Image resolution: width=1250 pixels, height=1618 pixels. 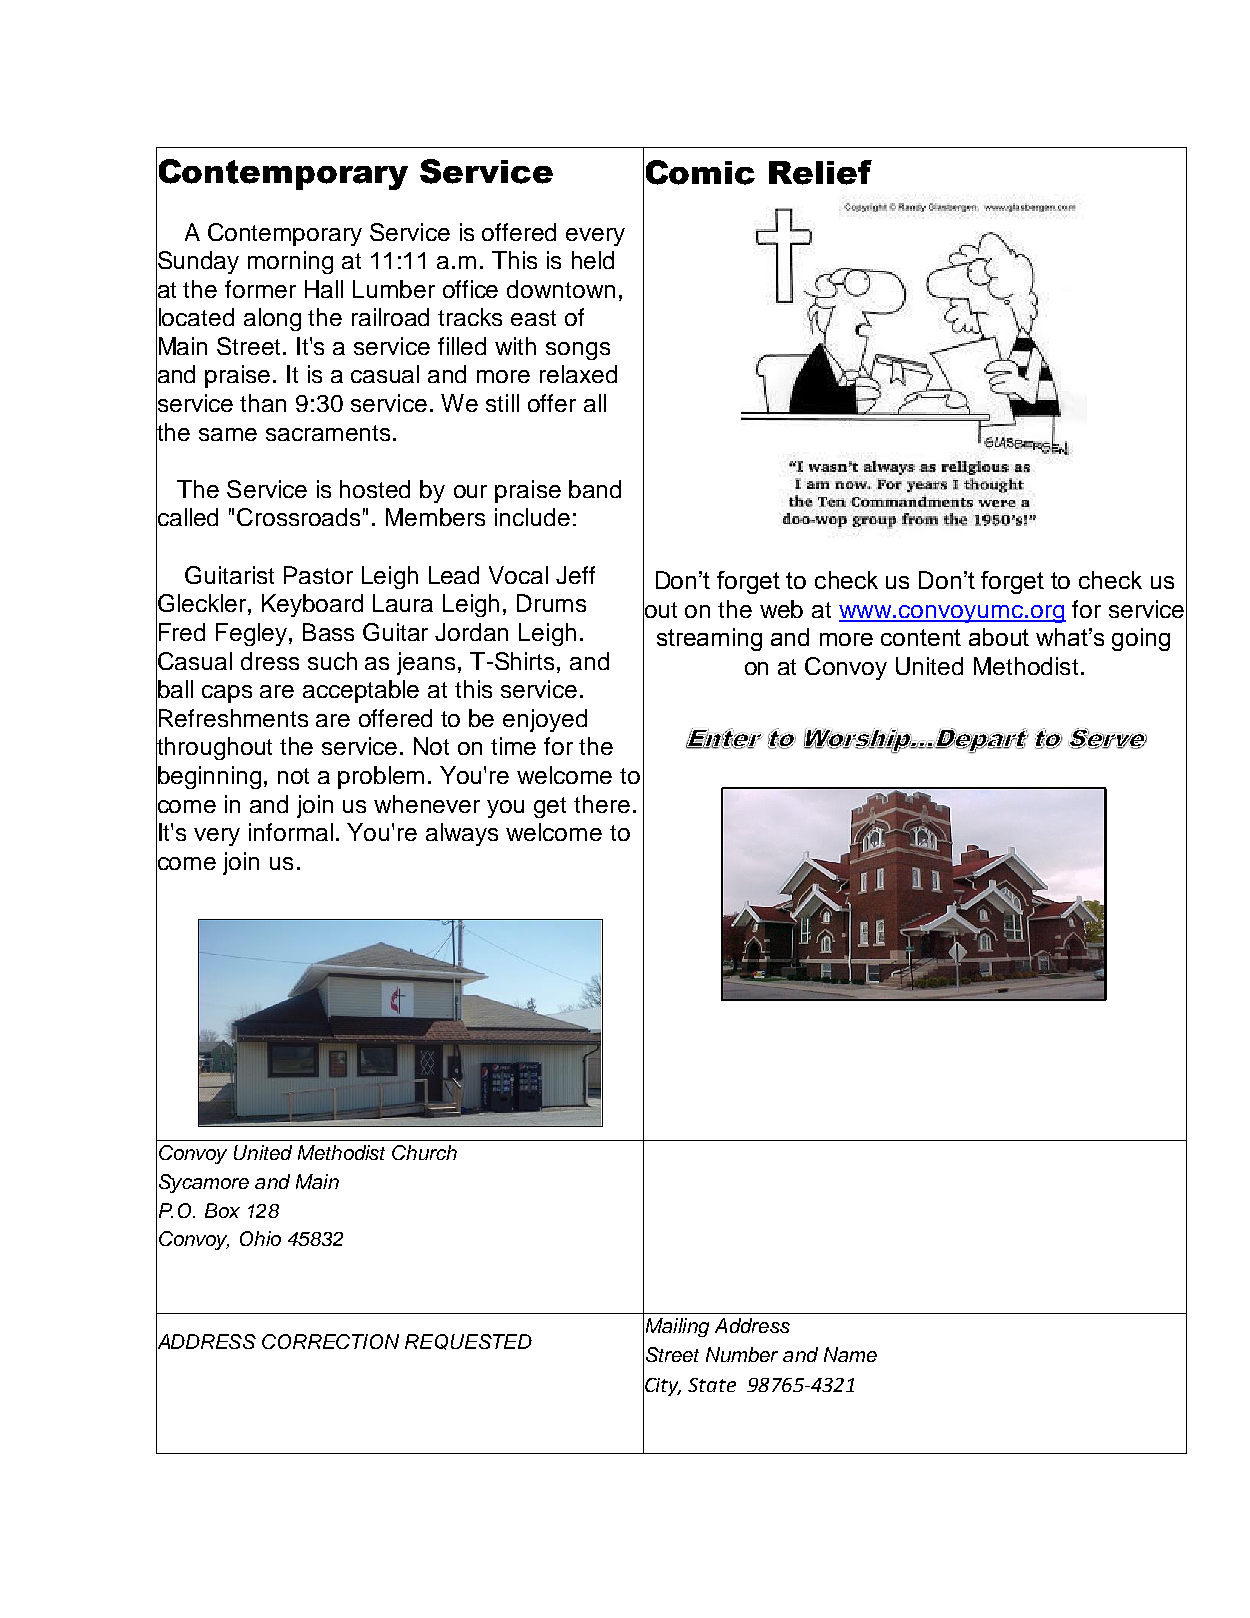 I want to click on morning, so click(x=290, y=262).
